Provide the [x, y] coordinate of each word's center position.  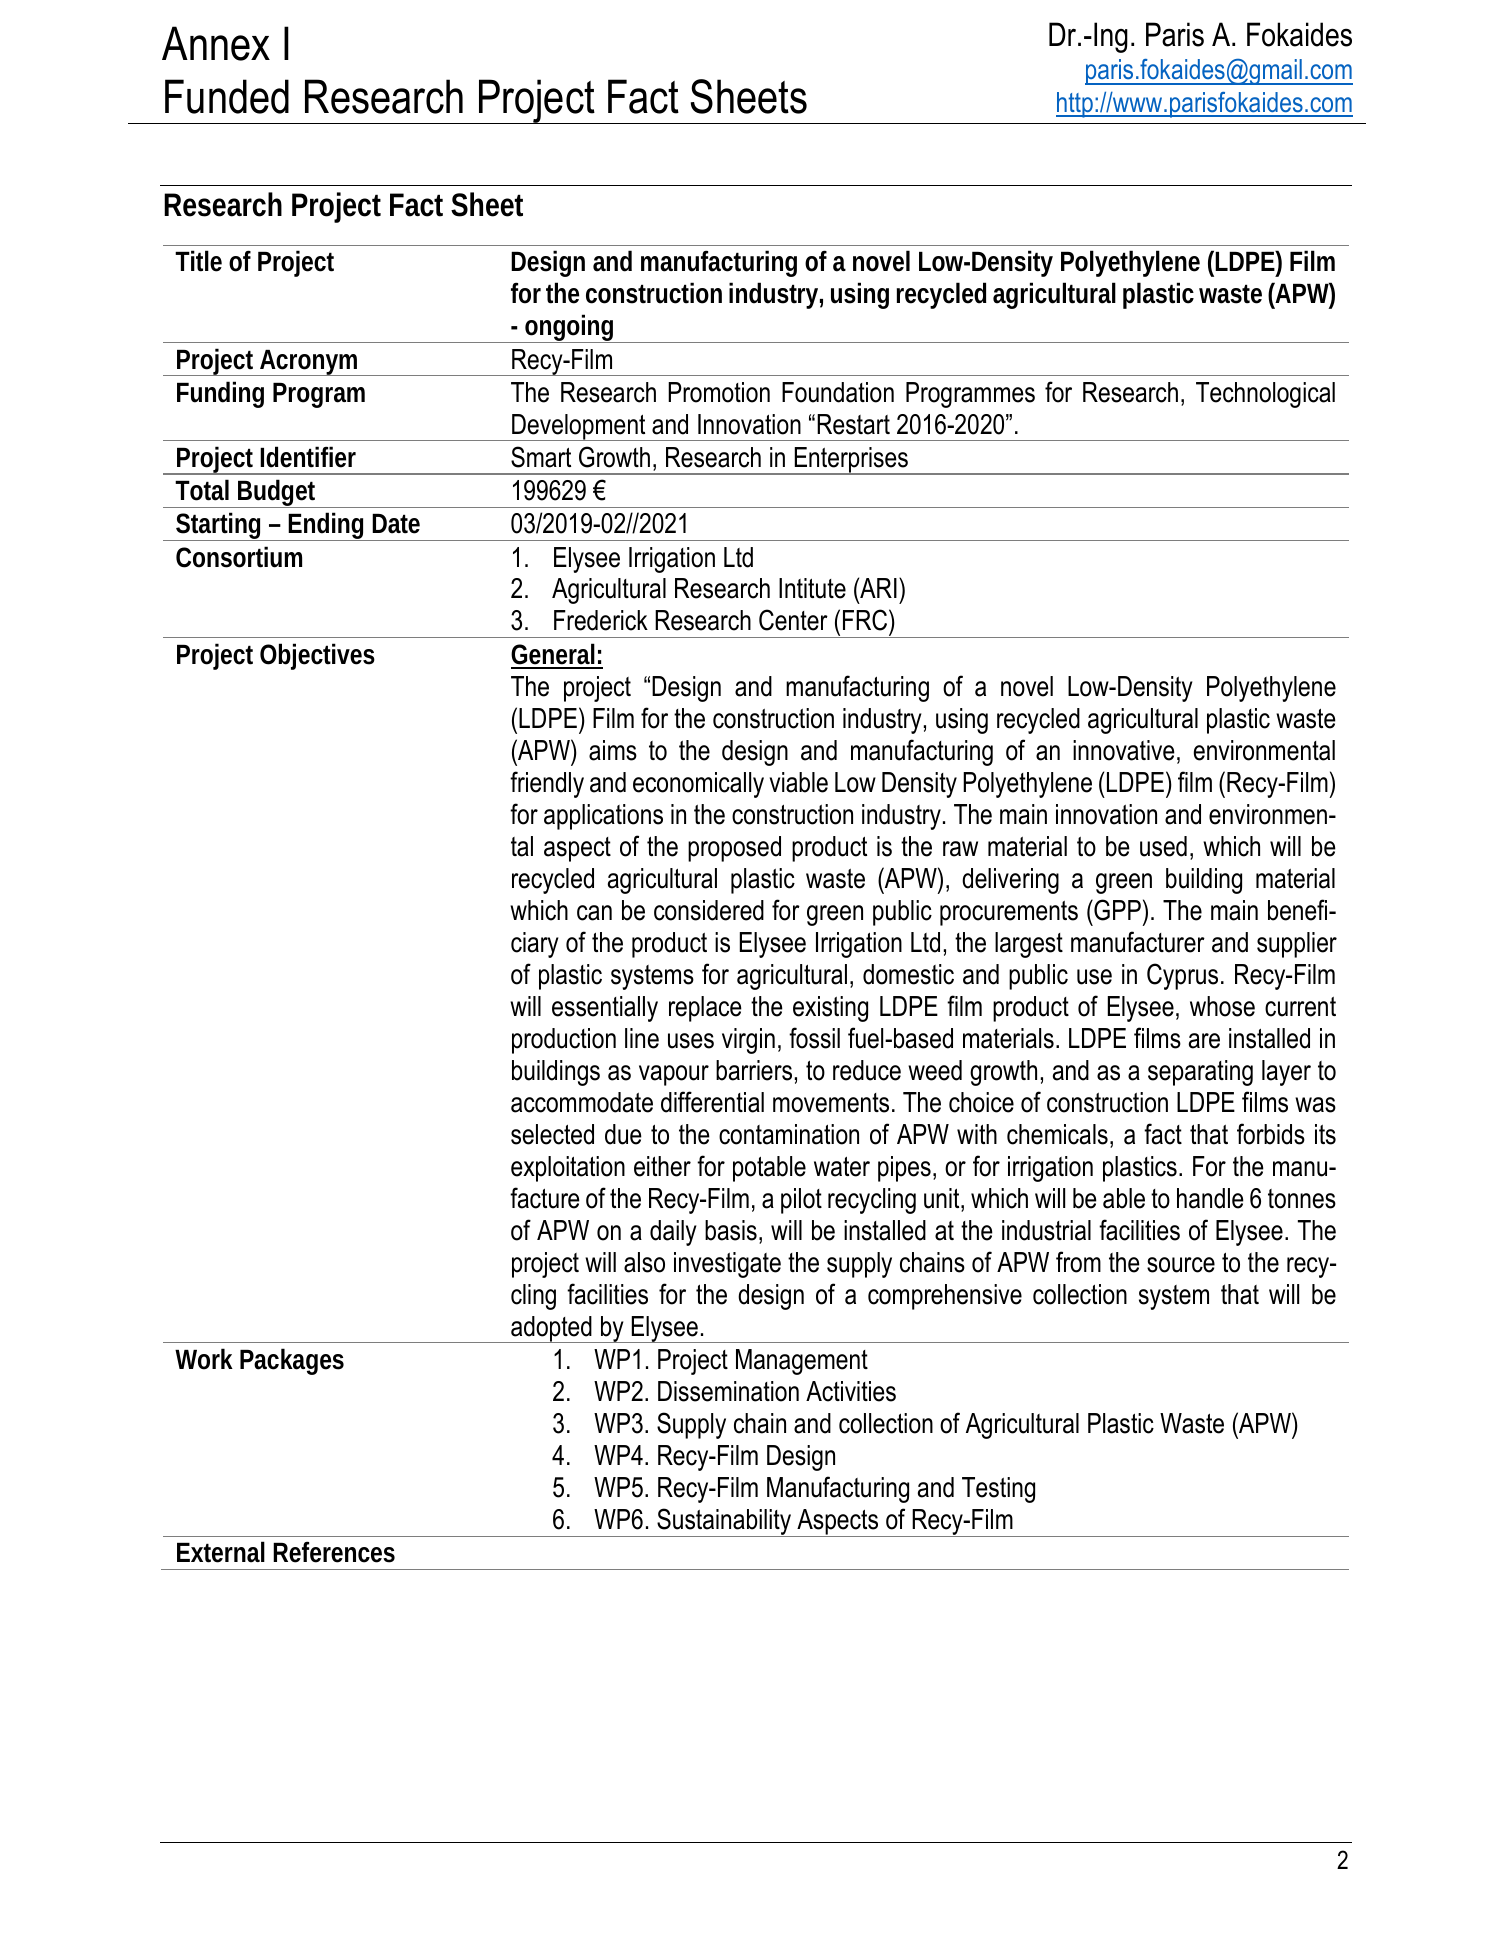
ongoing [570, 328]
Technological [1265, 395]
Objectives [317, 656]
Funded [227, 96]
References [334, 1552]
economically [698, 785]
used [1163, 846]
